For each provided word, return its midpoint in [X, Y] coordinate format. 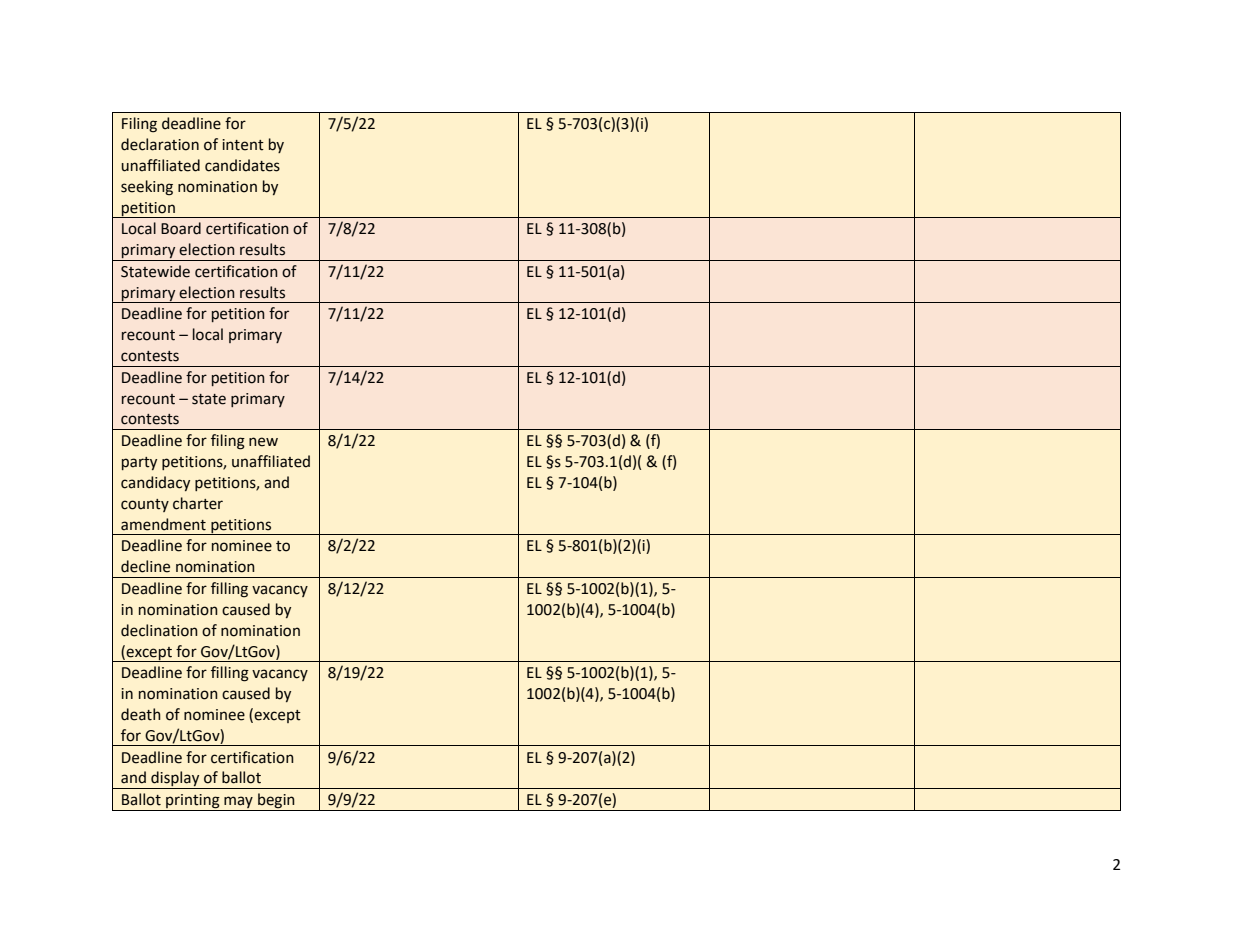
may [238, 803]
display [175, 780]
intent [243, 145]
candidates [242, 165]
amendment [163, 524]
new [263, 442]
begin [276, 802]
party [139, 463]
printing [193, 802]
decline [145, 566]
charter [198, 503]
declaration [160, 144]
